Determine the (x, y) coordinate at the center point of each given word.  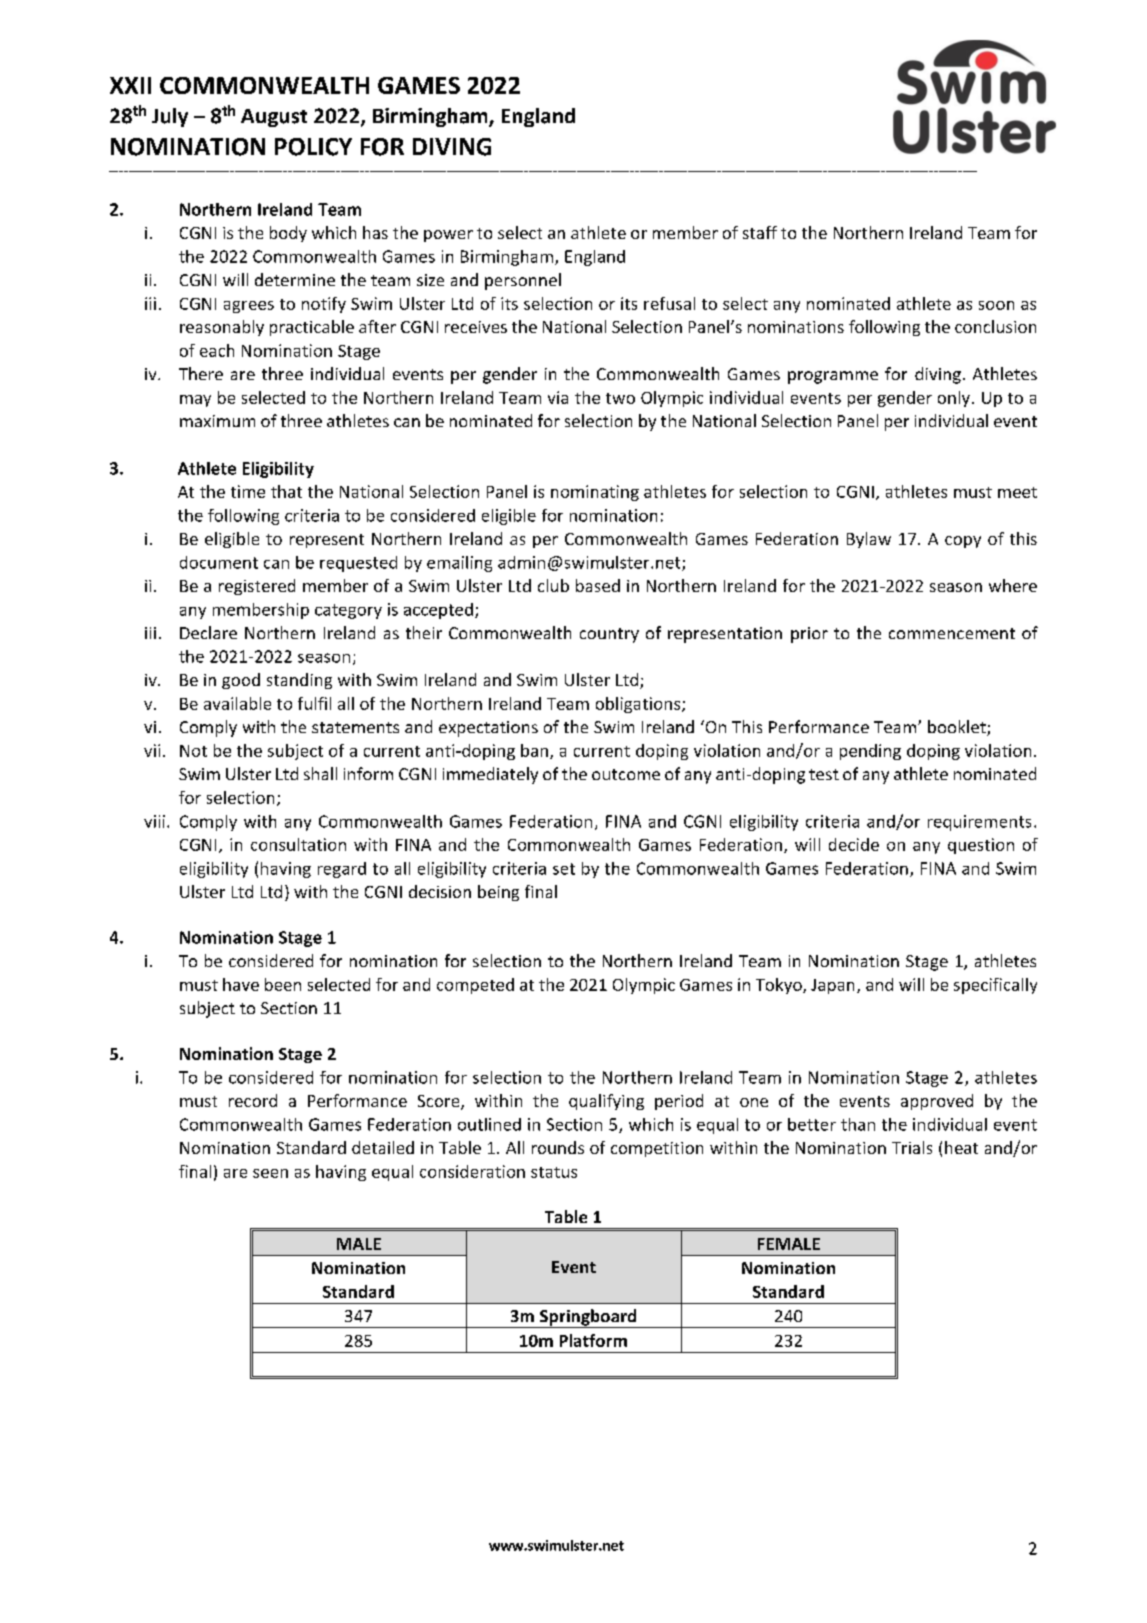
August (274, 118)
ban (534, 750)
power (448, 236)
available (237, 703)
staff (760, 232)
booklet (958, 728)
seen (270, 1173)
